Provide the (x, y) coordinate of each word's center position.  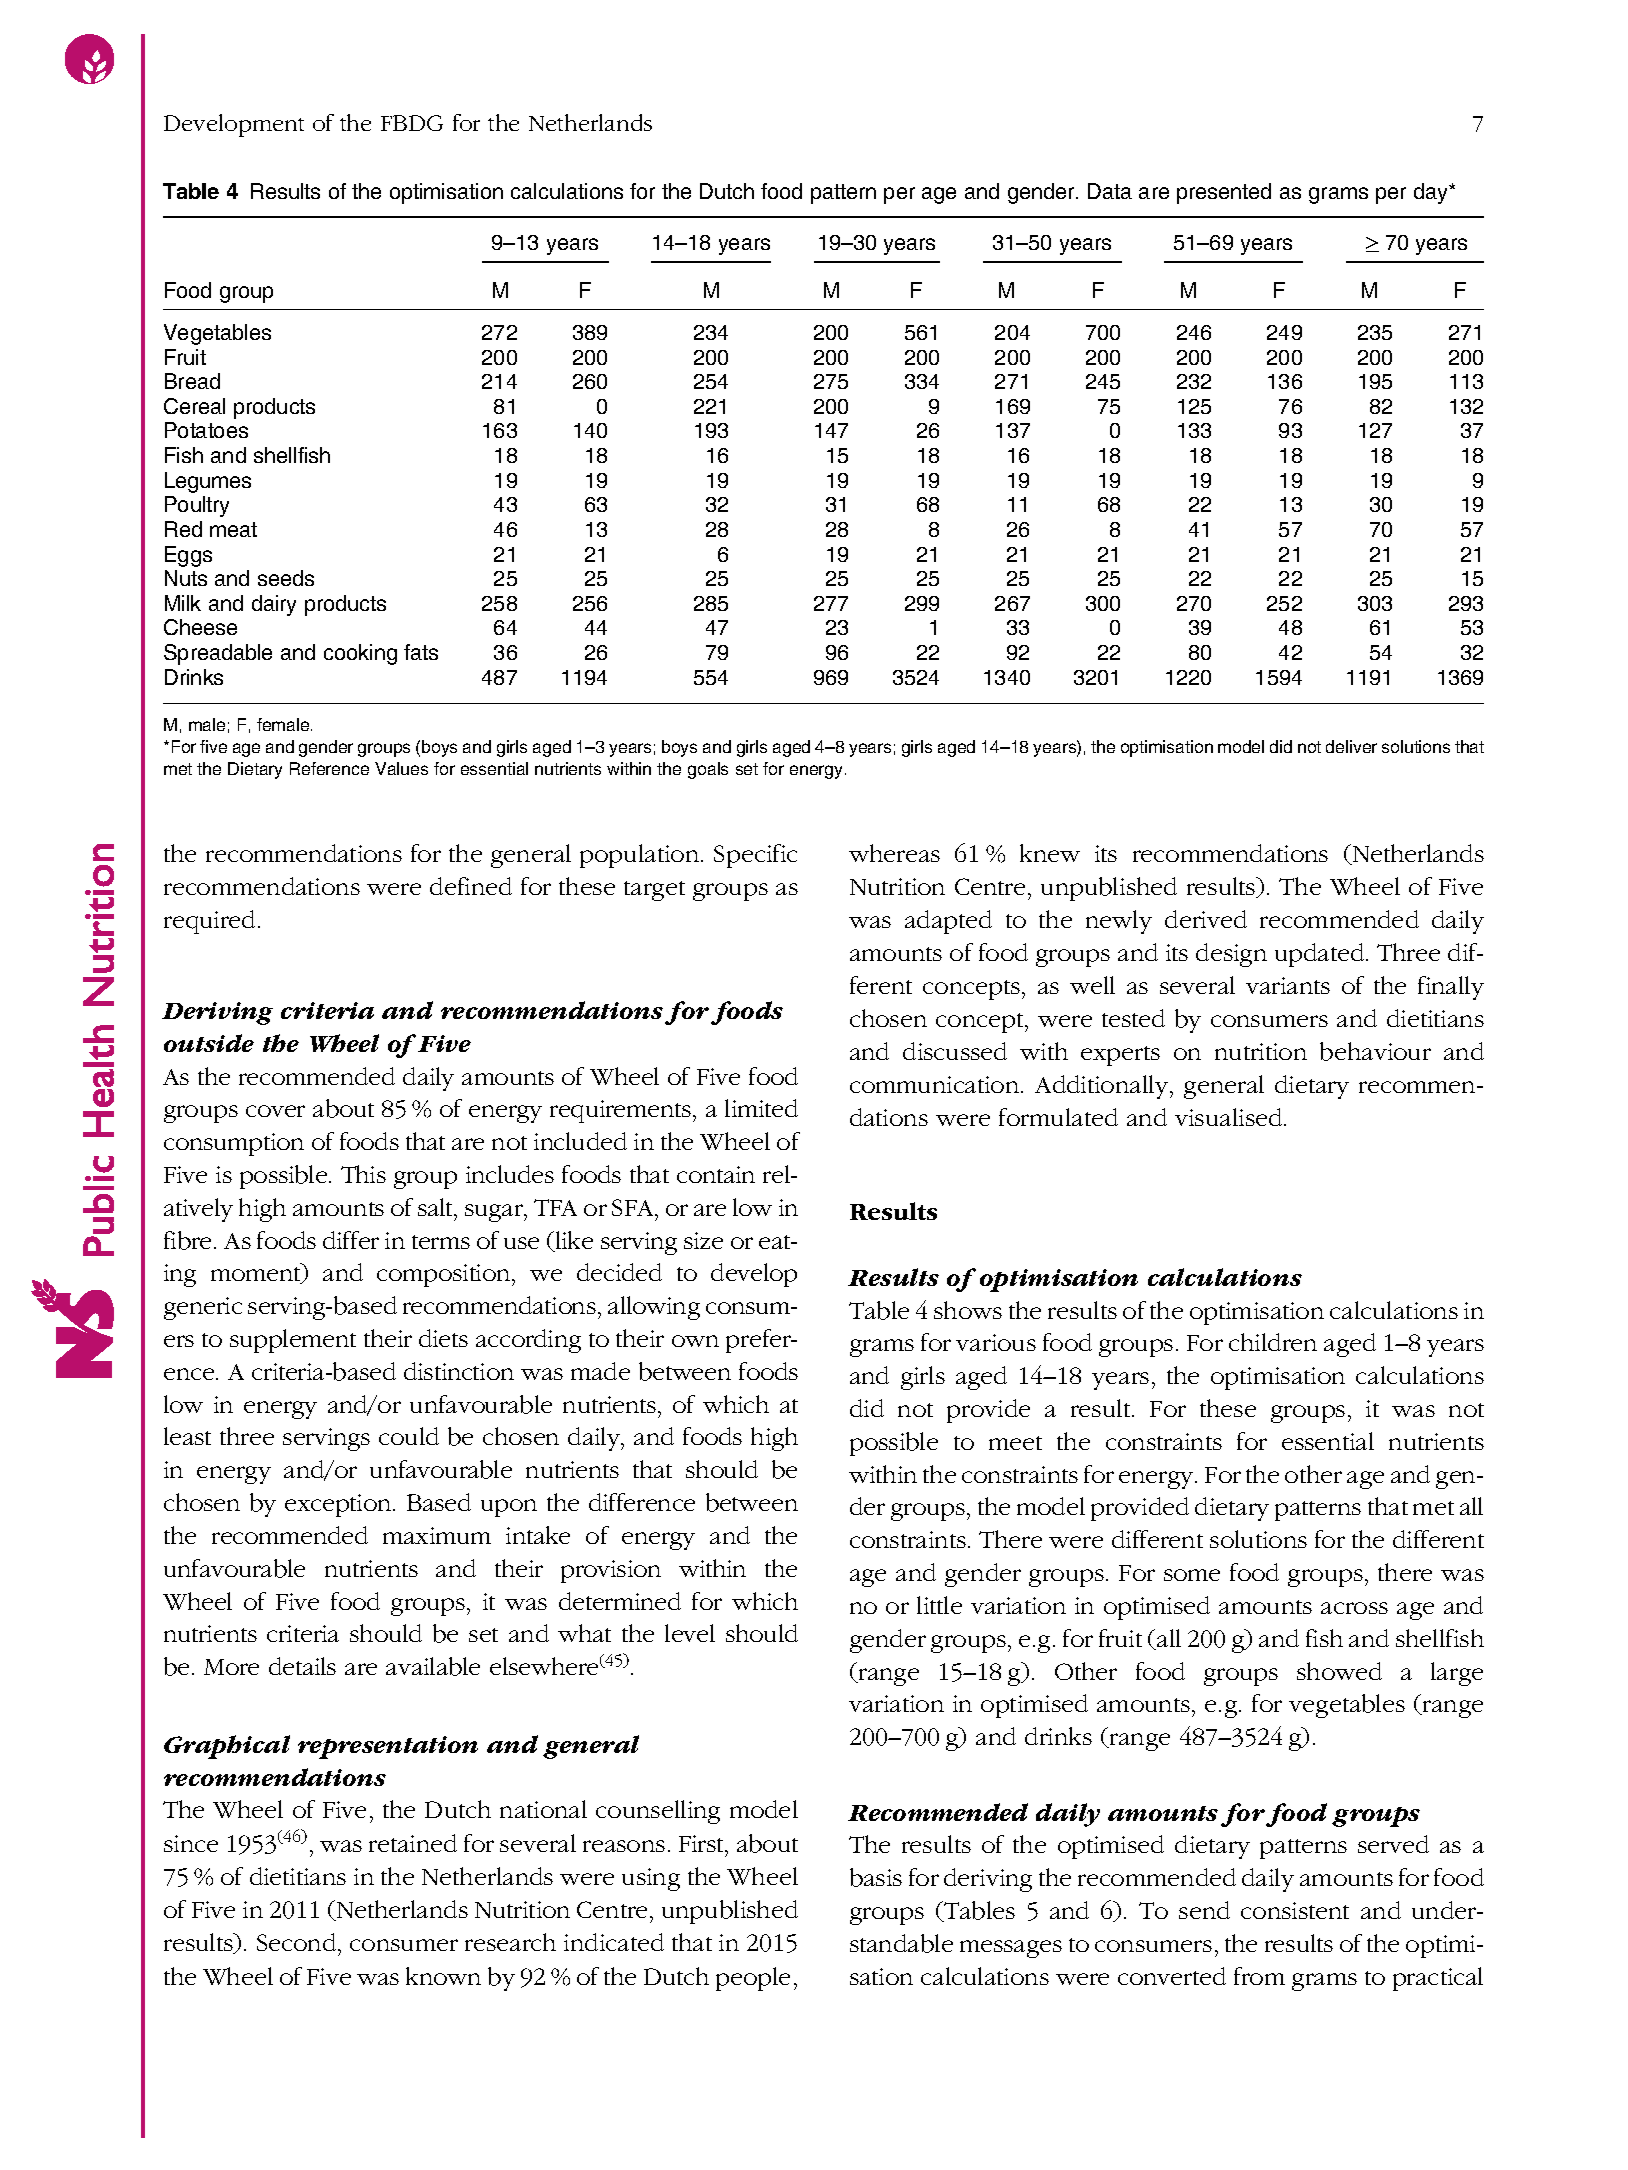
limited (761, 1108)
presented (1224, 193)
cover (275, 1111)
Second (298, 1942)
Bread (192, 381)
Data (1110, 191)
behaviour (1375, 1051)
